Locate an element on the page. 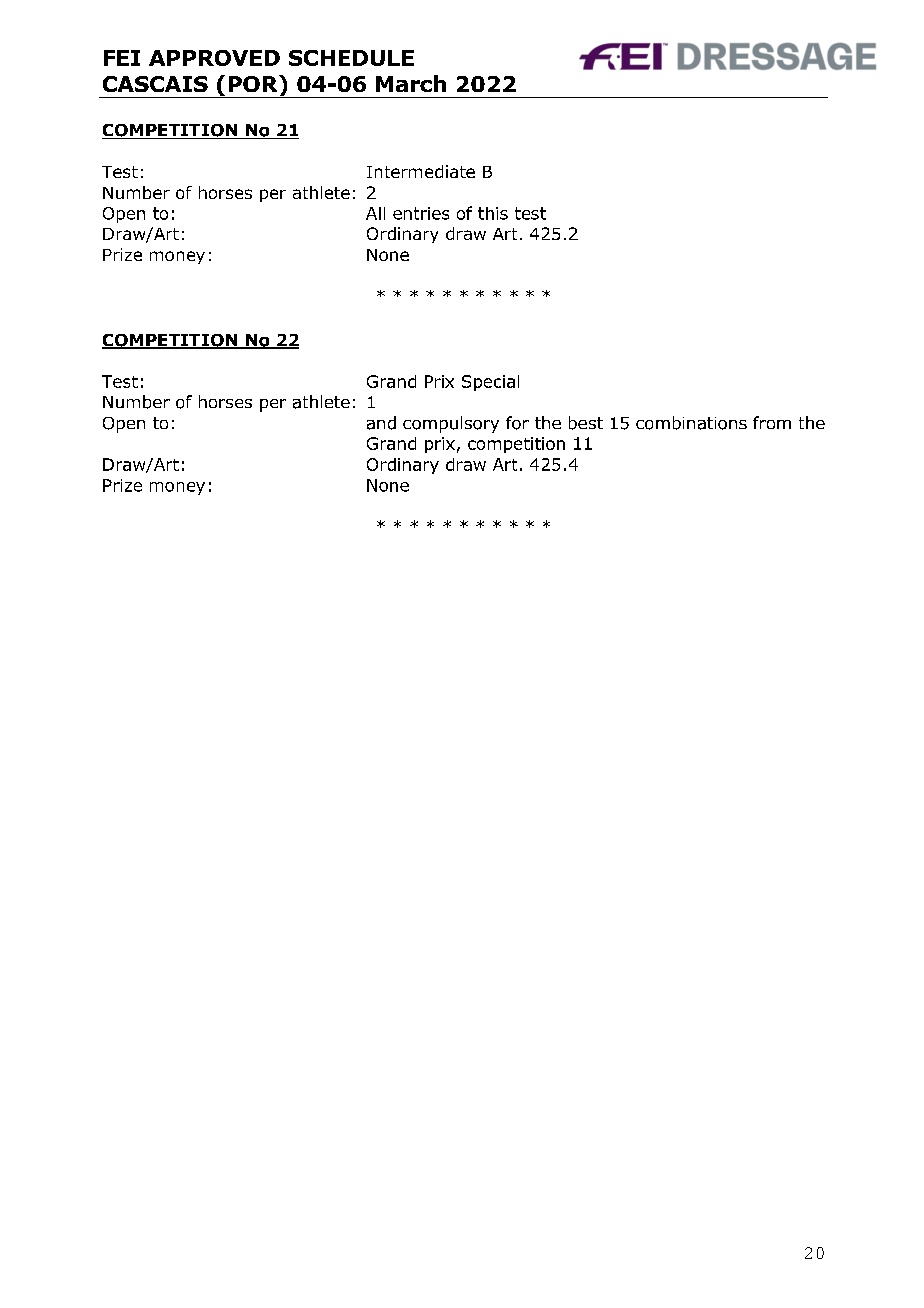 This image has width=924, height=1308. for is located at coordinates (517, 423).
